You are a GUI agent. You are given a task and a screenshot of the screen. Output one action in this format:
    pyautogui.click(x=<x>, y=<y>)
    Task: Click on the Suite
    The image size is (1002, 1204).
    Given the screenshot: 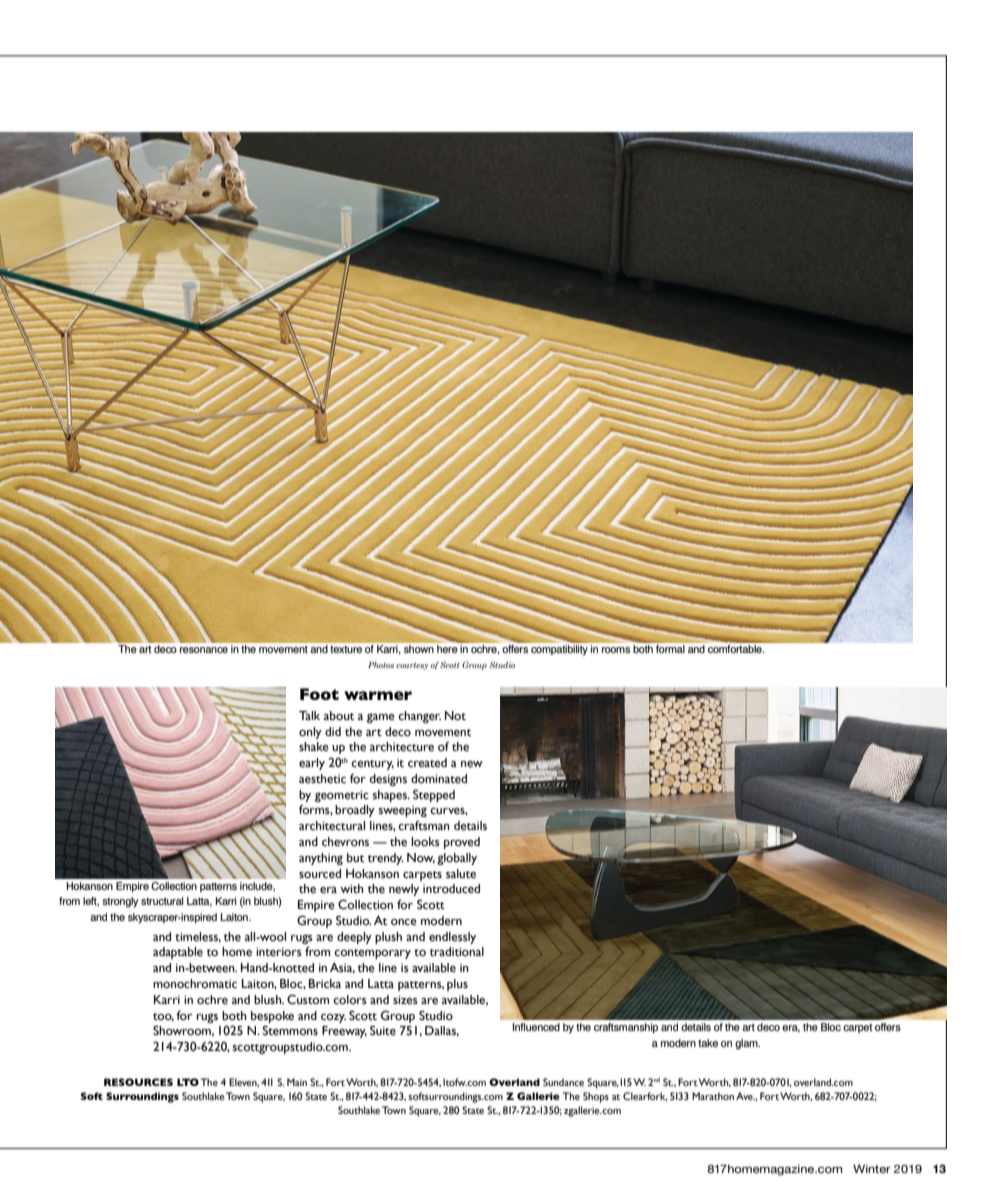 What is the action you would take?
    pyautogui.click(x=383, y=1030)
